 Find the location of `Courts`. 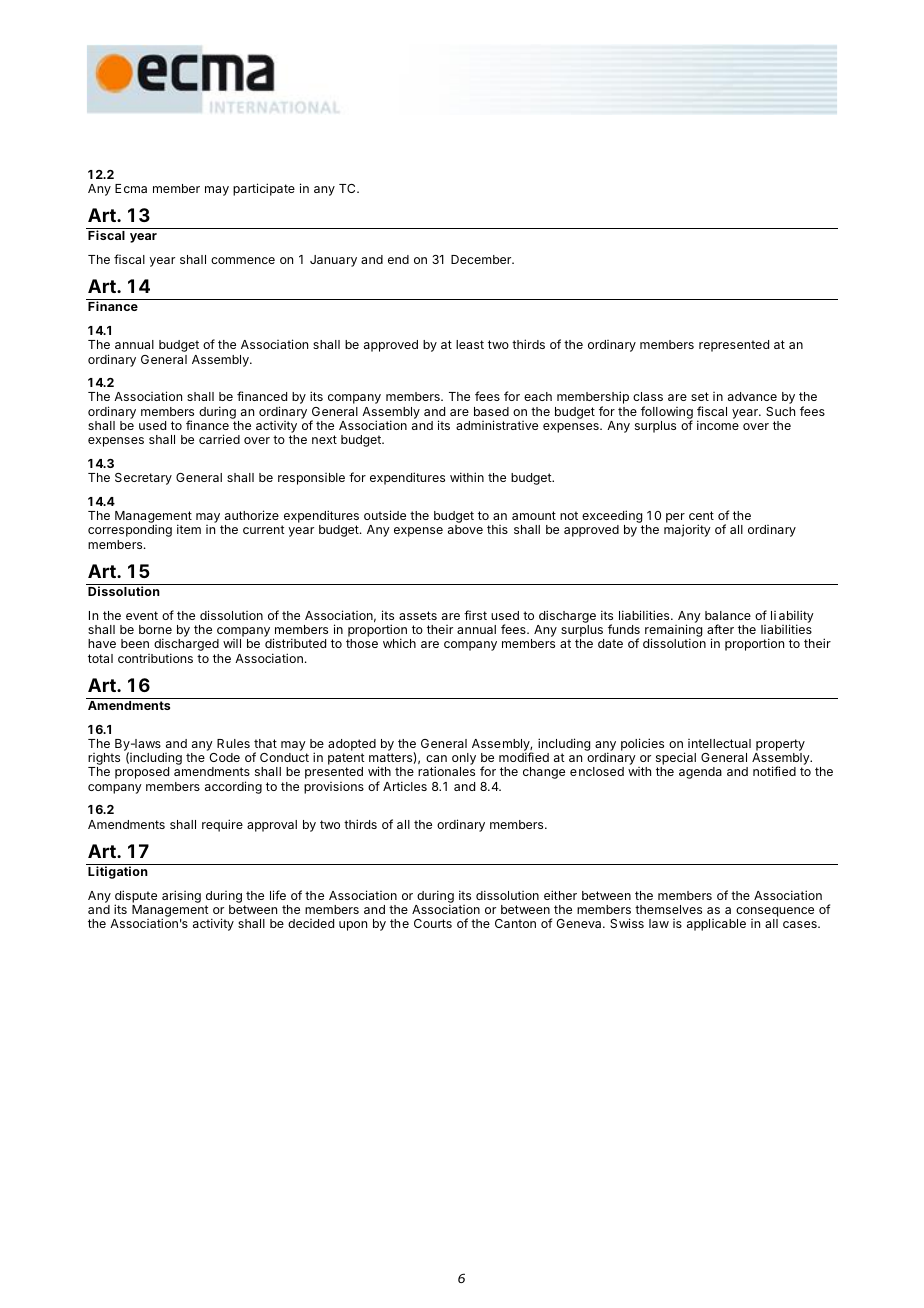

Courts is located at coordinates (433, 923).
